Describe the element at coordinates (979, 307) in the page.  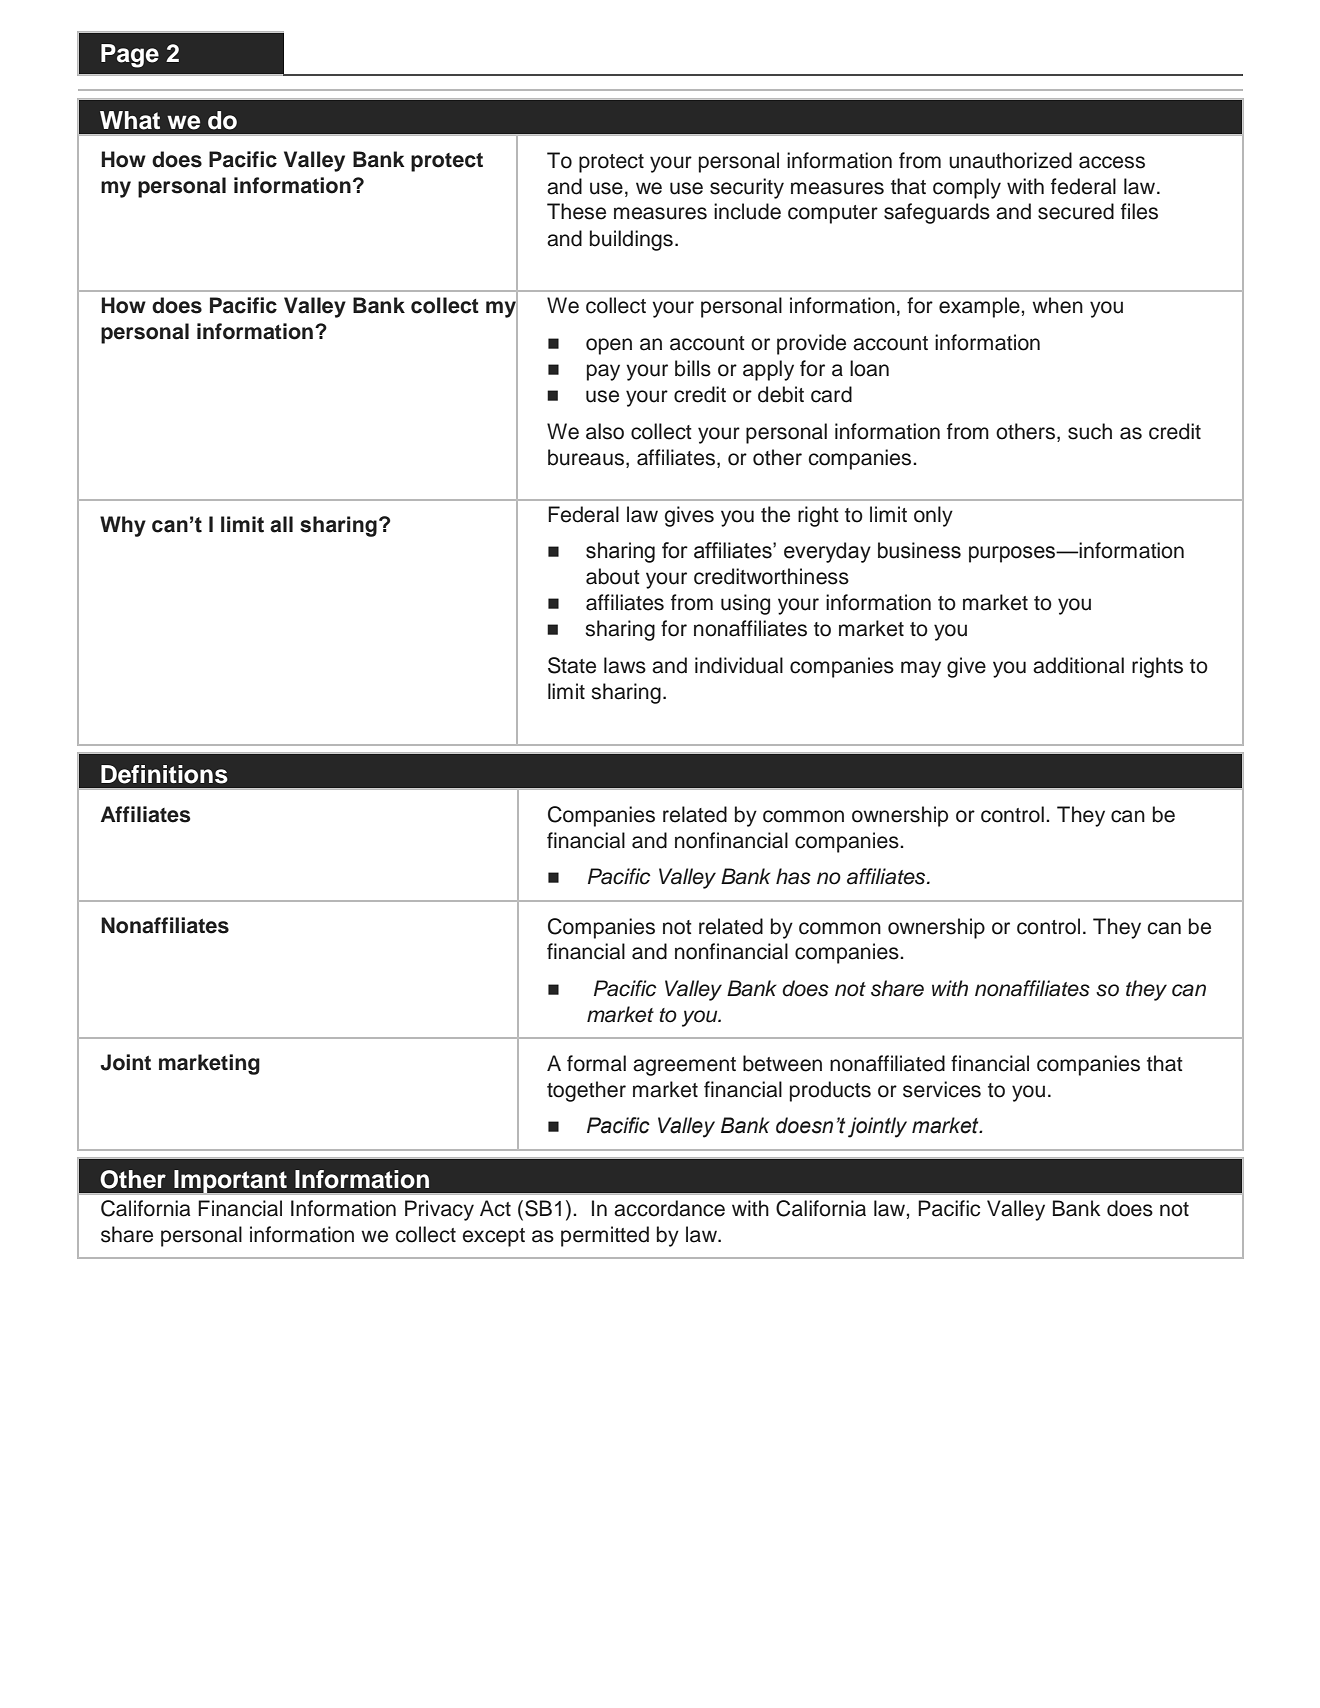
I see `example` at that location.
